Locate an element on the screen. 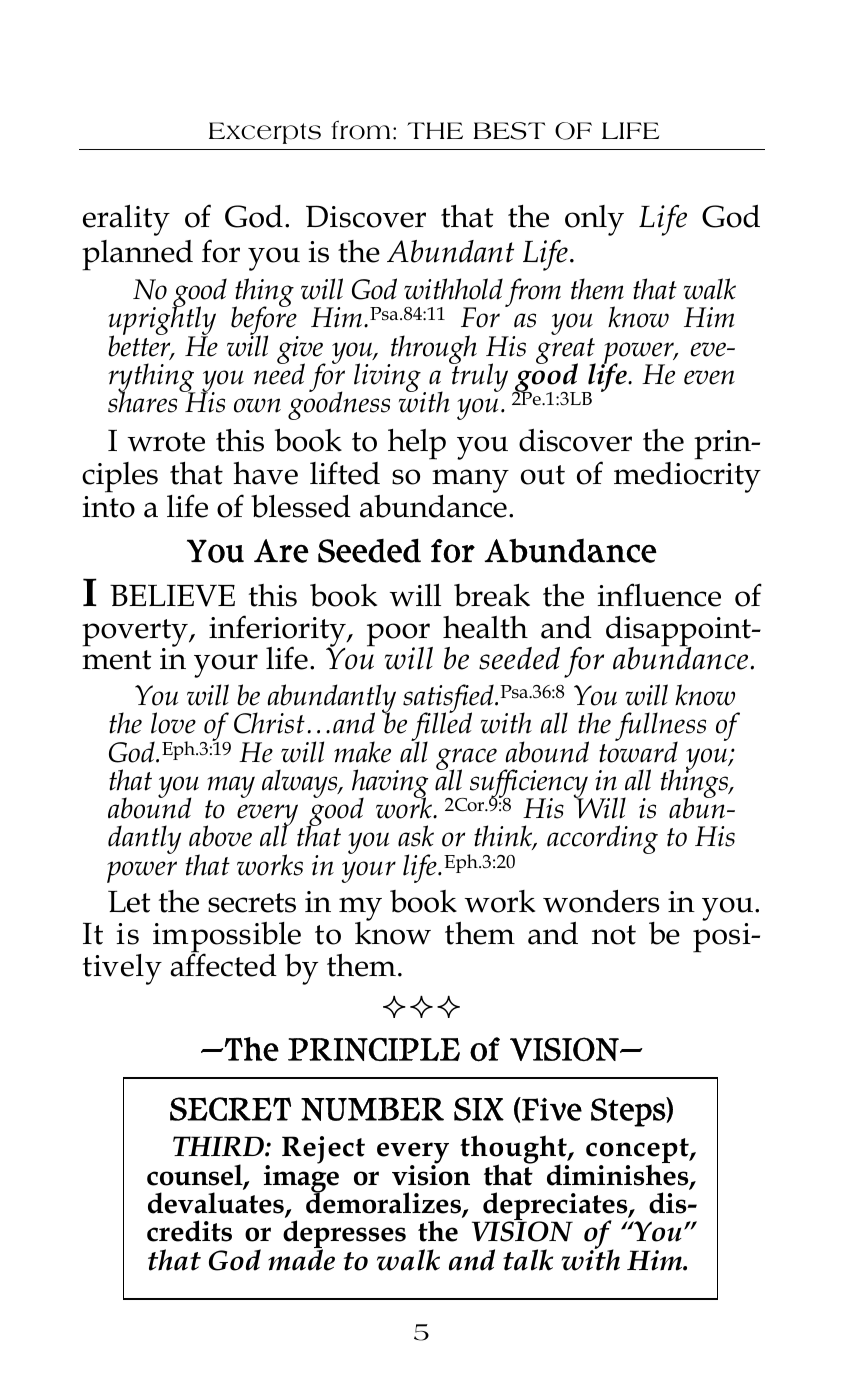 The image size is (862, 1400). only is located at coordinates (594, 220).
